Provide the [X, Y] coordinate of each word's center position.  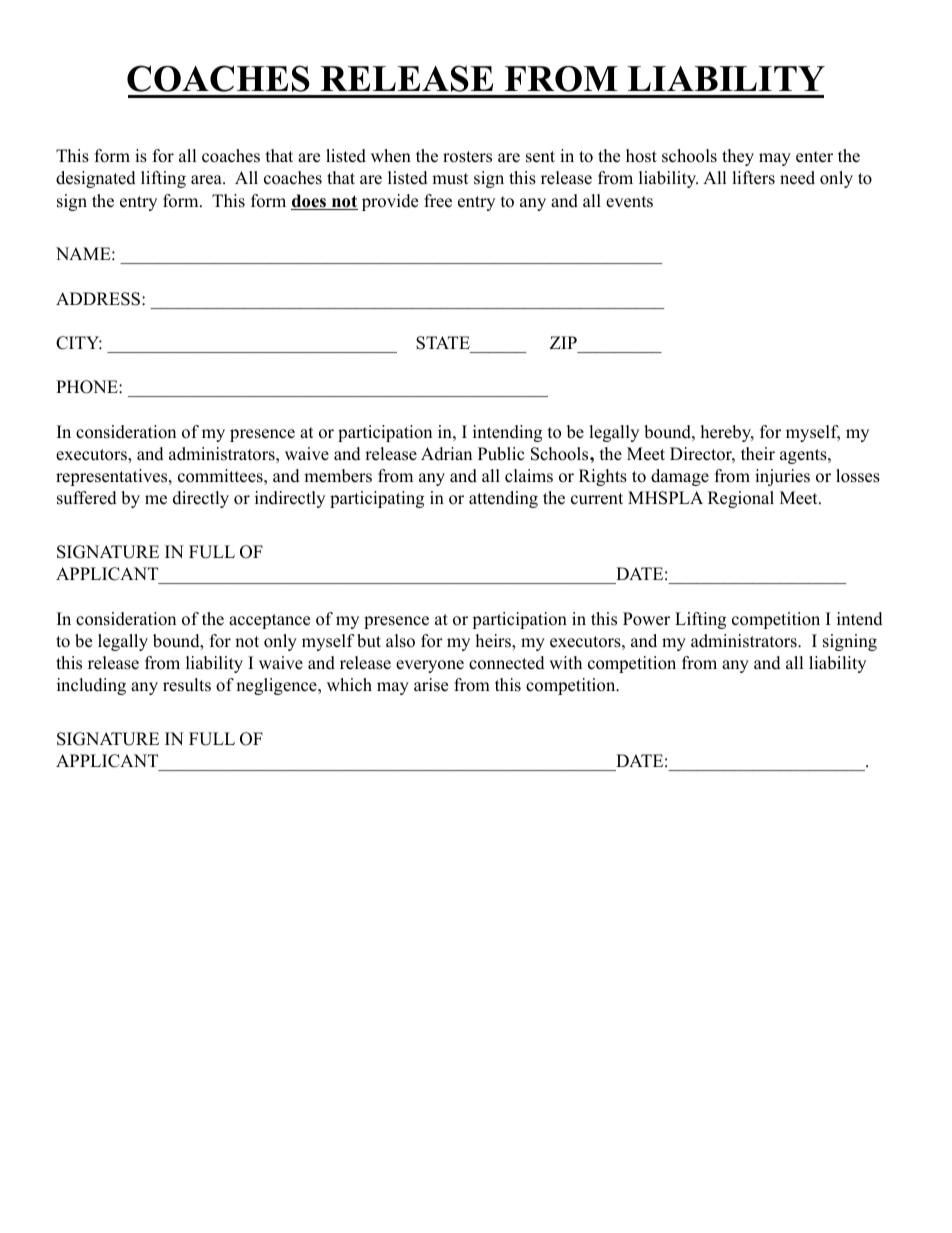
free [438, 201]
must [450, 179]
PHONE [88, 387]
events [629, 202]
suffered [87, 498]
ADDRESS [98, 299]
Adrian [446, 454]
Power [646, 619]
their [758, 454]
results [187, 685]
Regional [741, 499]
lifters [753, 178]
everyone [430, 666]
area [207, 180]
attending [503, 499]
